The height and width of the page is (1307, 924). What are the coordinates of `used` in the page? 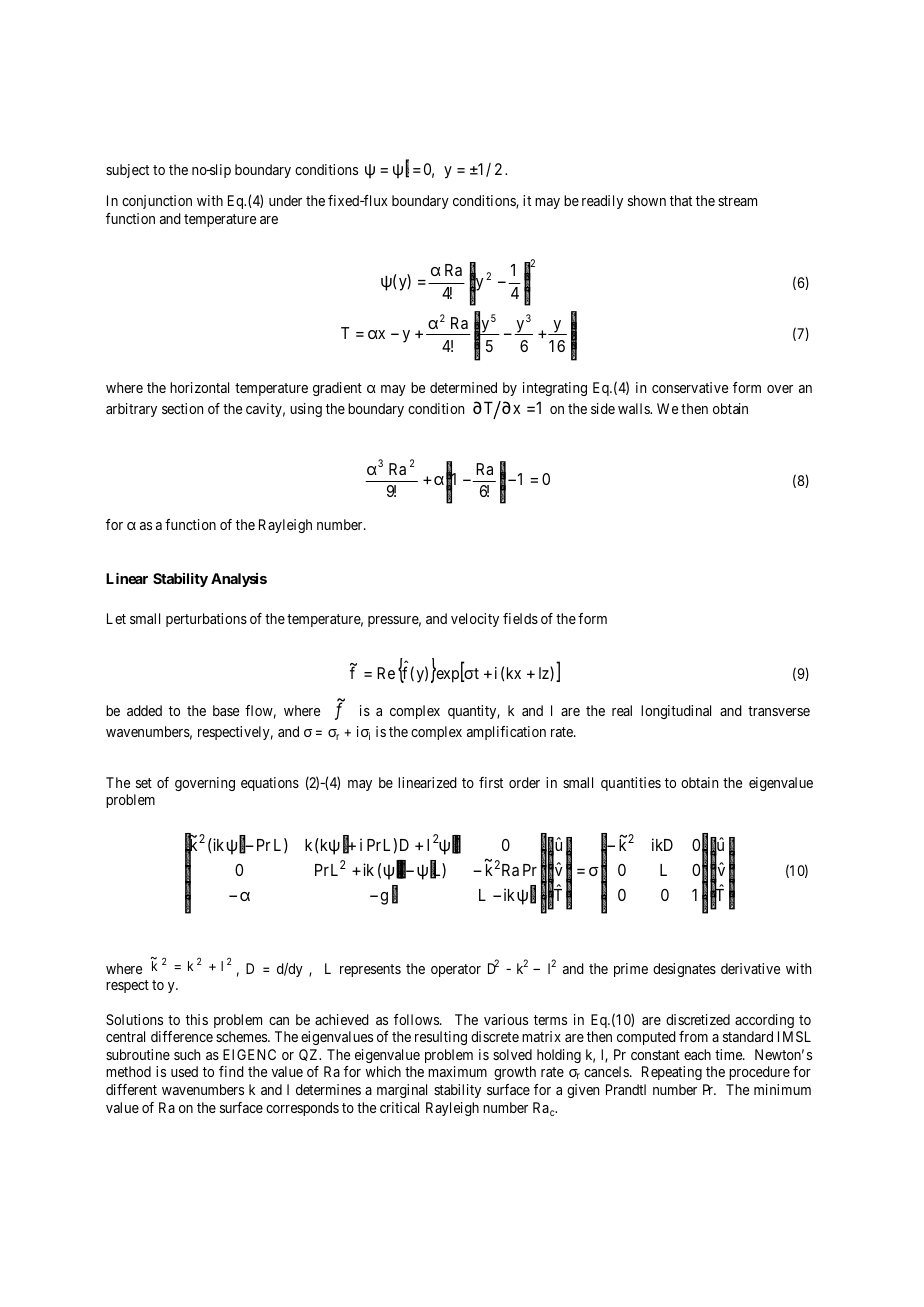 It's located at (184, 1071).
